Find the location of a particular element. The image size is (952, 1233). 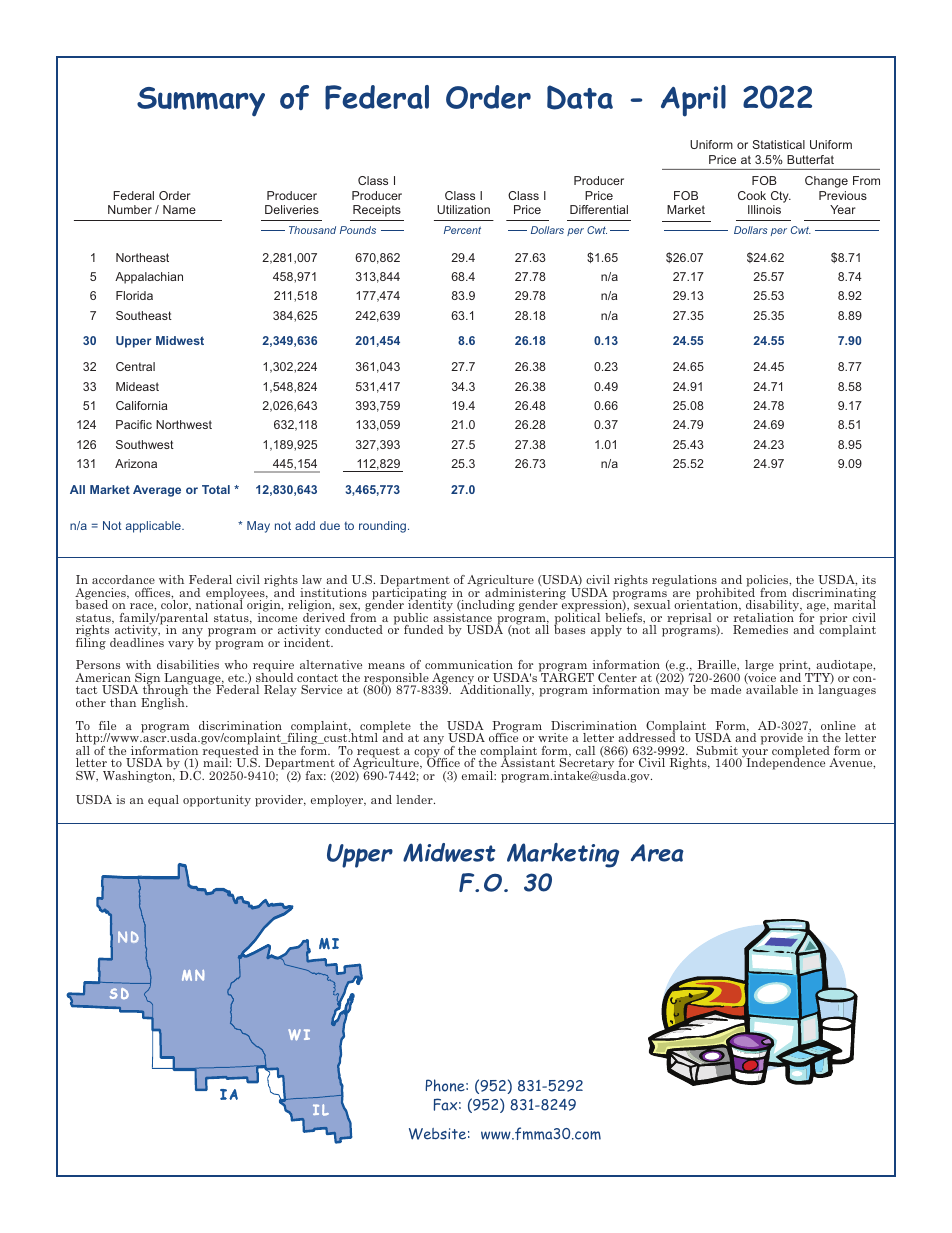

Statistical is located at coordinates (778, 144).
